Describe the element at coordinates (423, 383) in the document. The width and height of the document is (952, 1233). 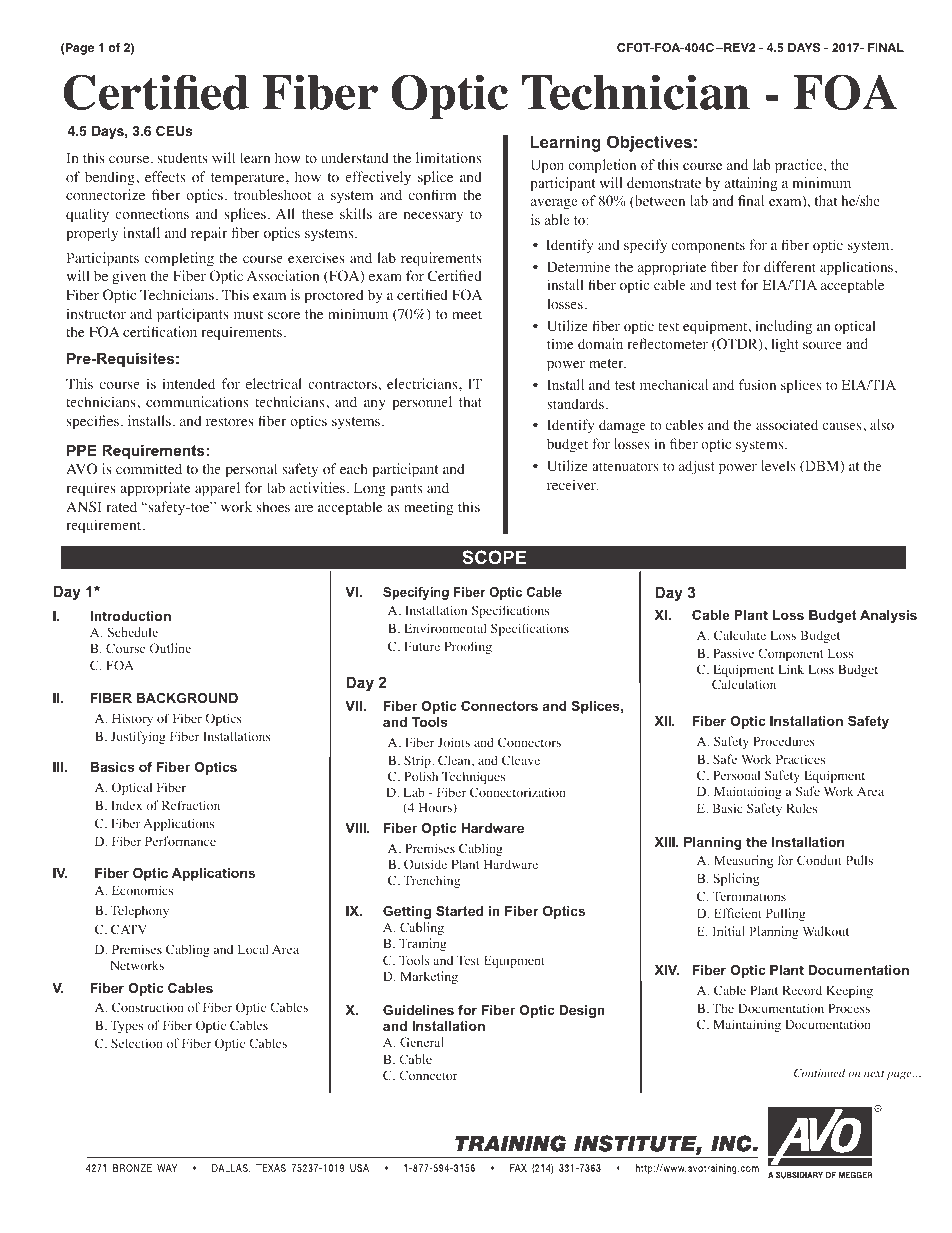
I see `electricians` at that location.
